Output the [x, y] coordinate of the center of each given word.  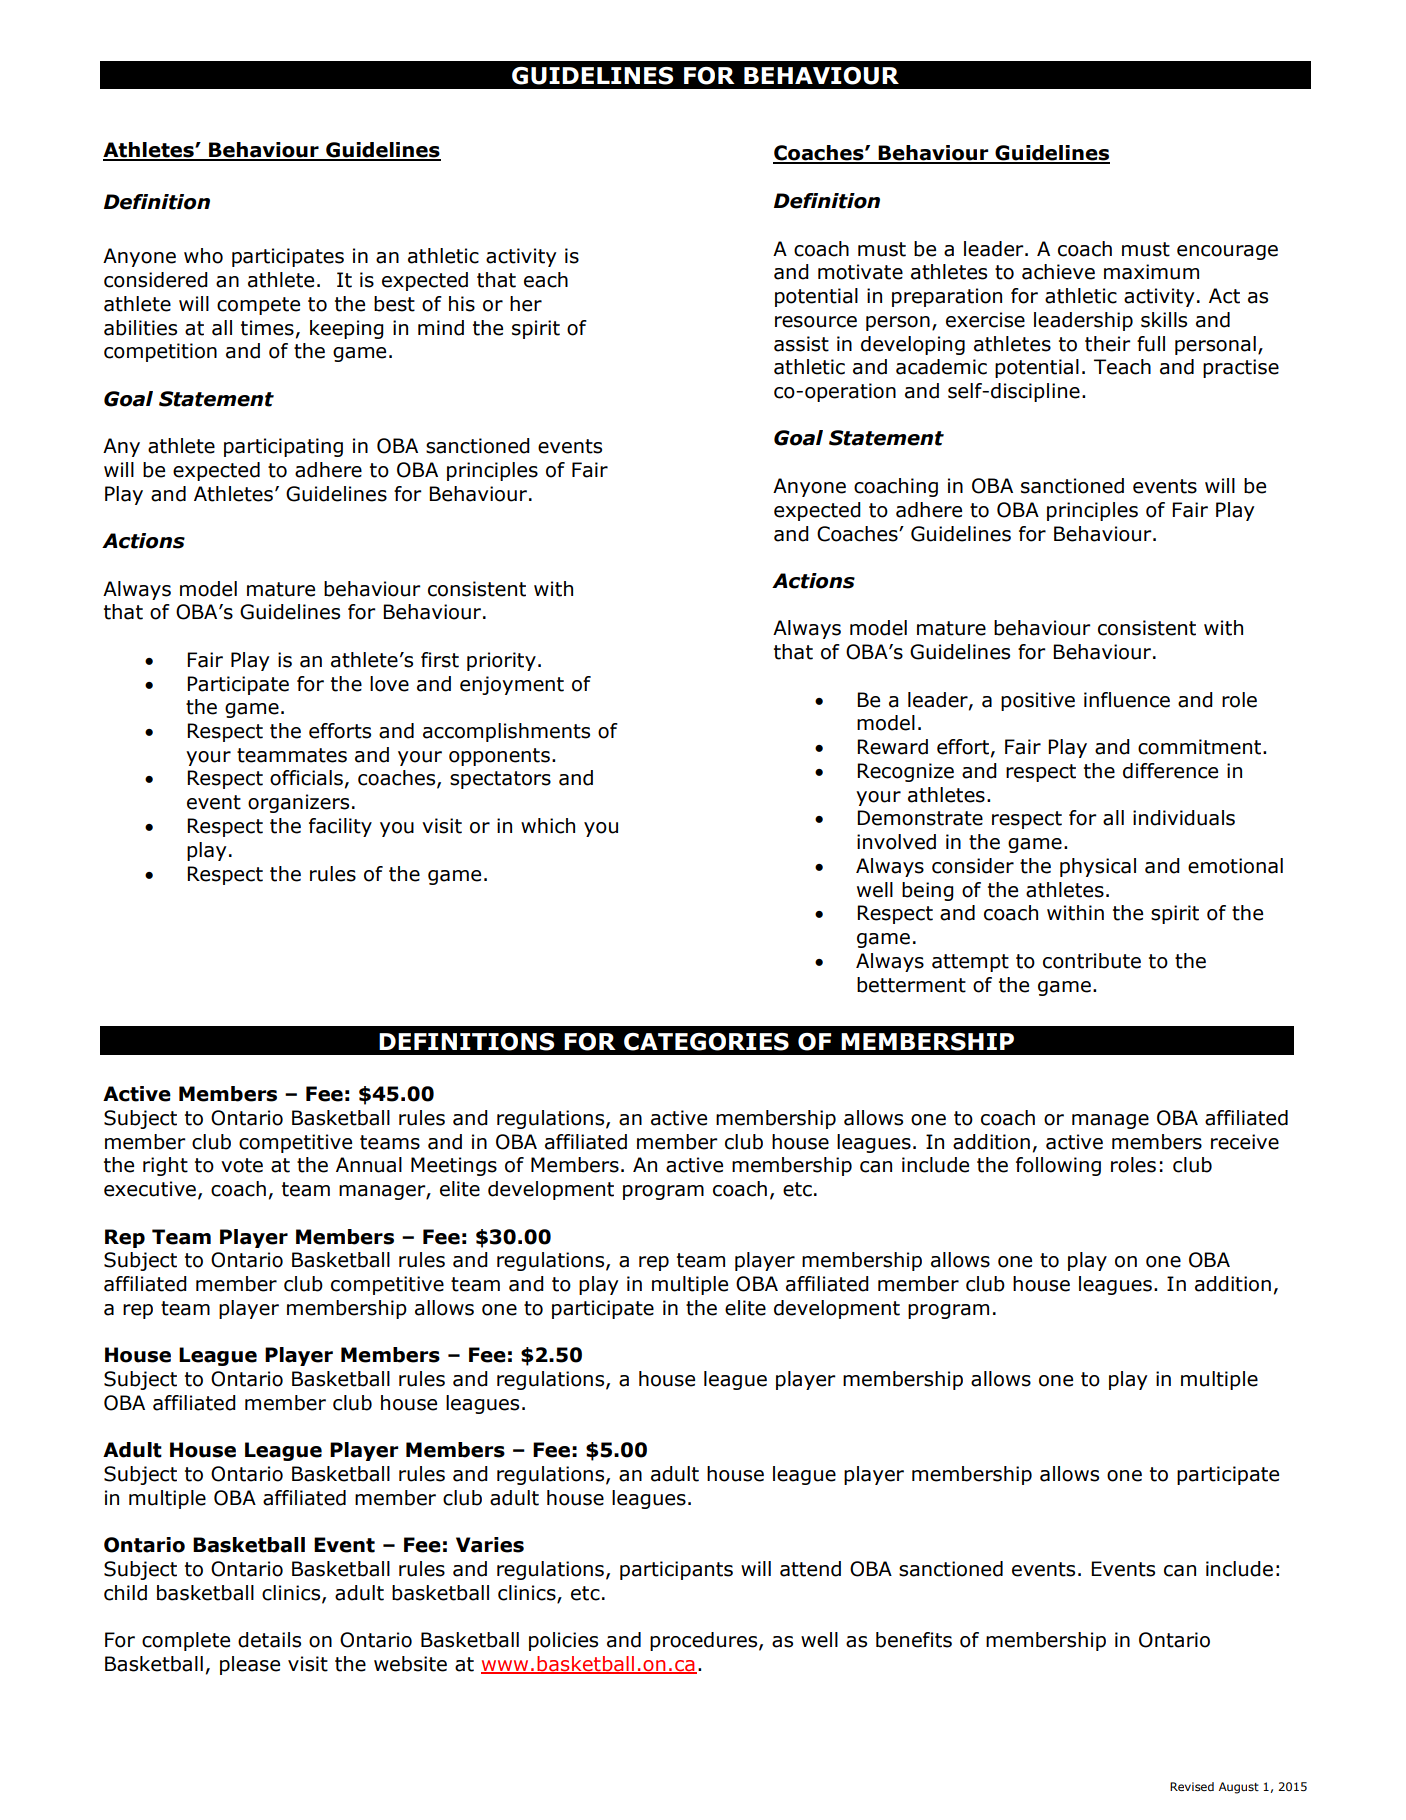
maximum [1151, 272]
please [250, 1665]
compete [258, 306]
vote [242, 1165]
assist [801, 344]
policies [563, 1641]
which [548, 826]
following [1058, 1166]
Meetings [454, 1166]
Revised [1192, 1787]
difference [1170, 771]
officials [306, 778]
